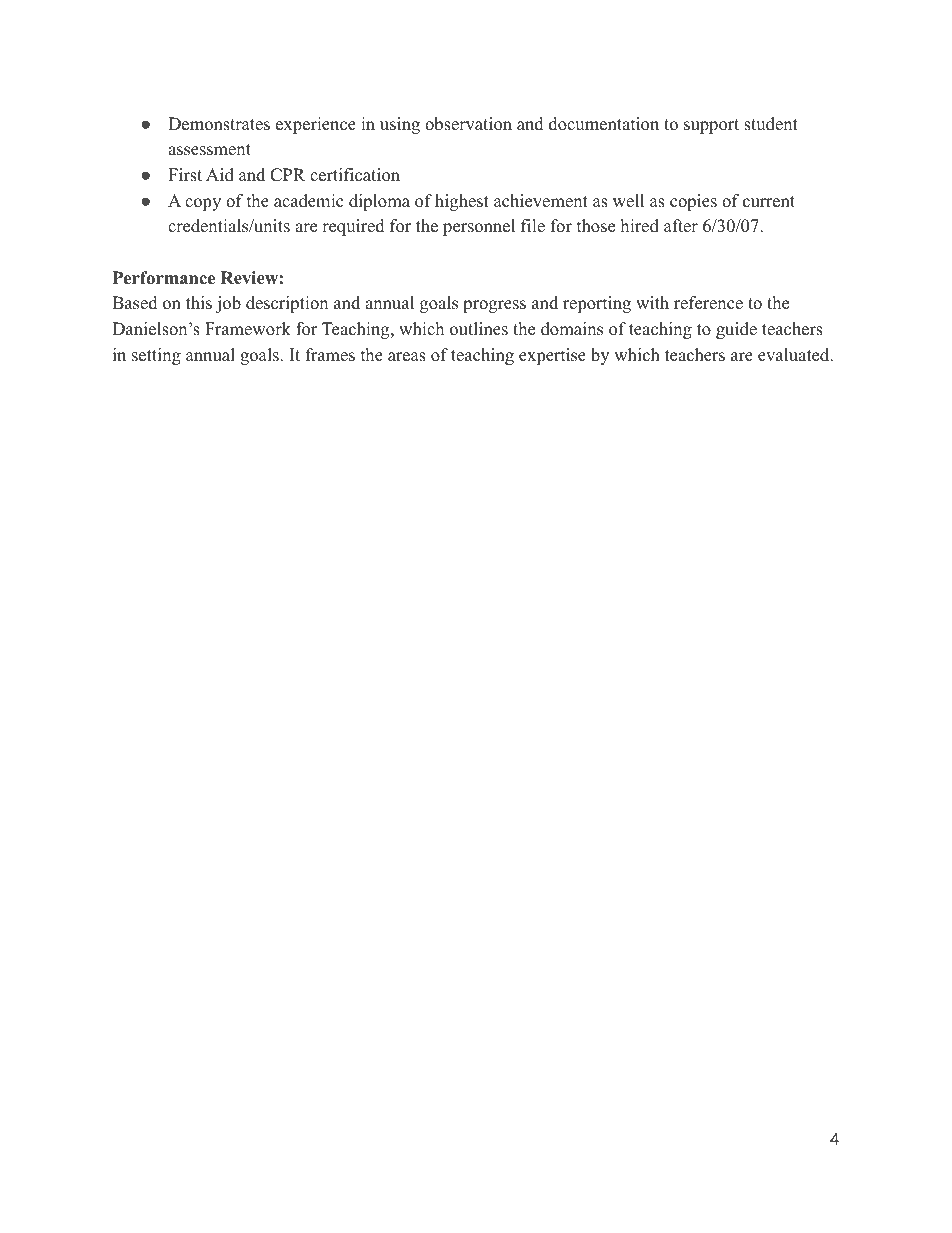  Describe the element at coordinates (249, 278) in the screenshot. I see `Review` at that location.
